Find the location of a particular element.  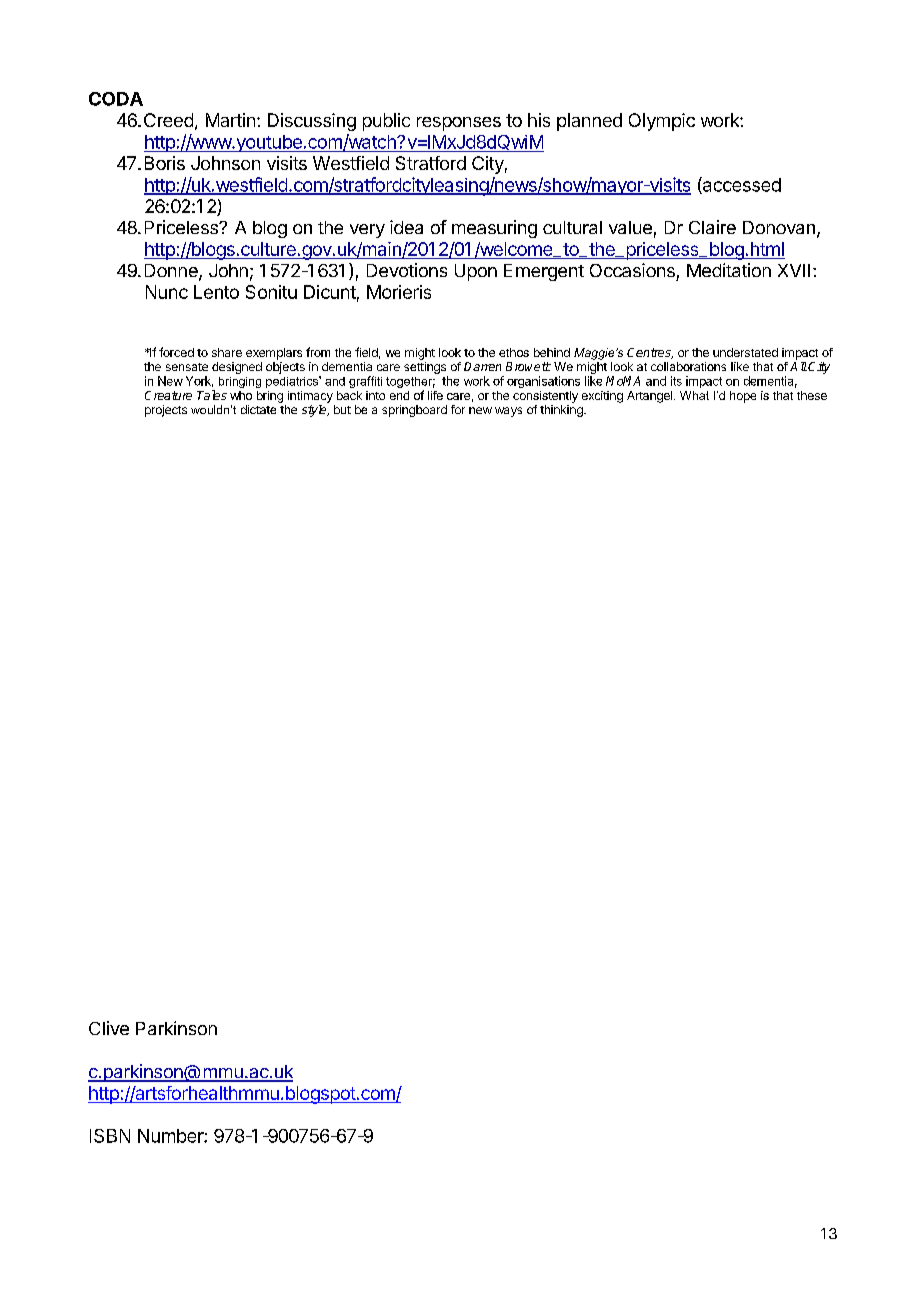

What is located at coordinates (694, 395).
